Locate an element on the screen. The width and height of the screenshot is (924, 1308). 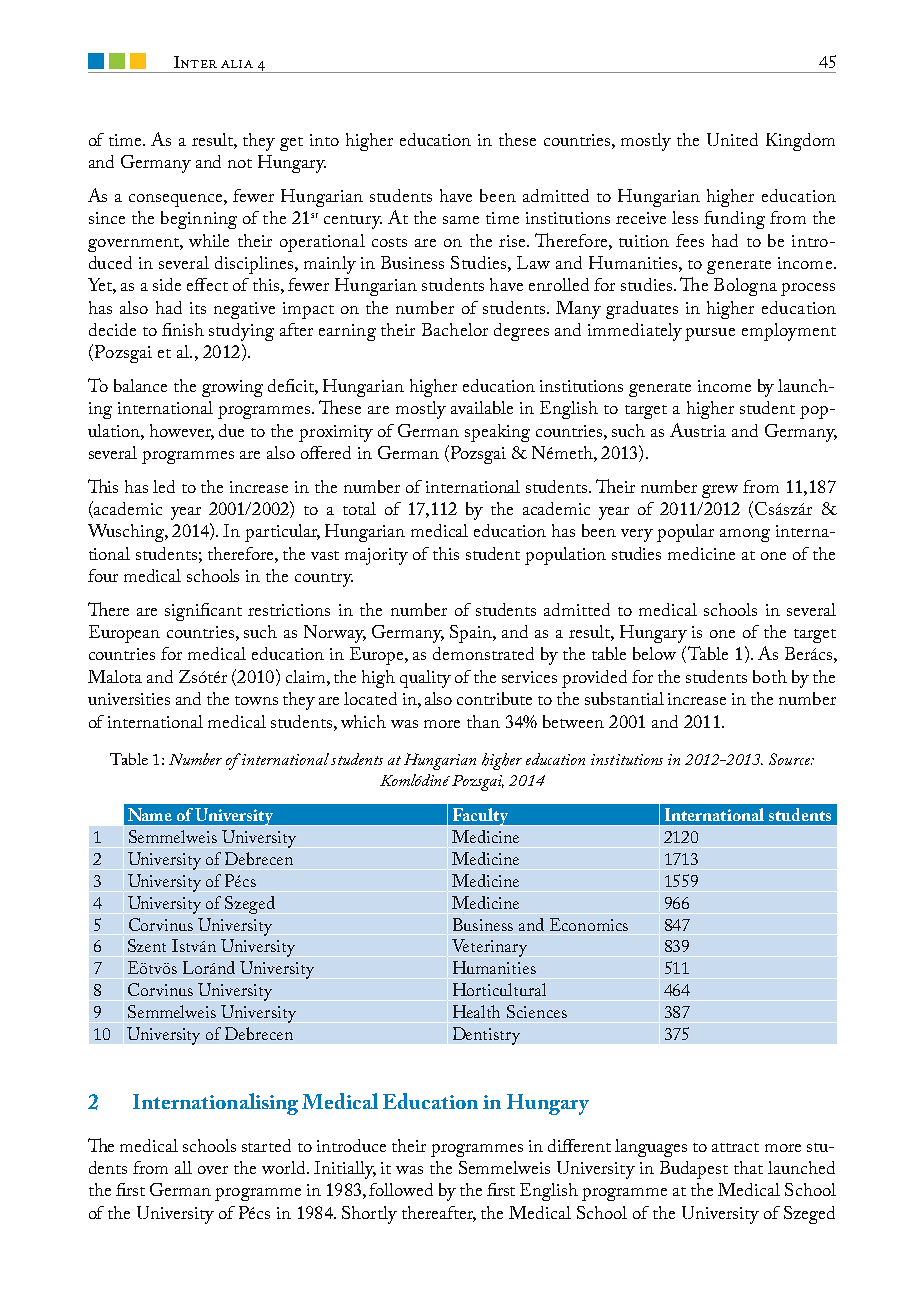
followed is located at coordinates (401, 1189).
